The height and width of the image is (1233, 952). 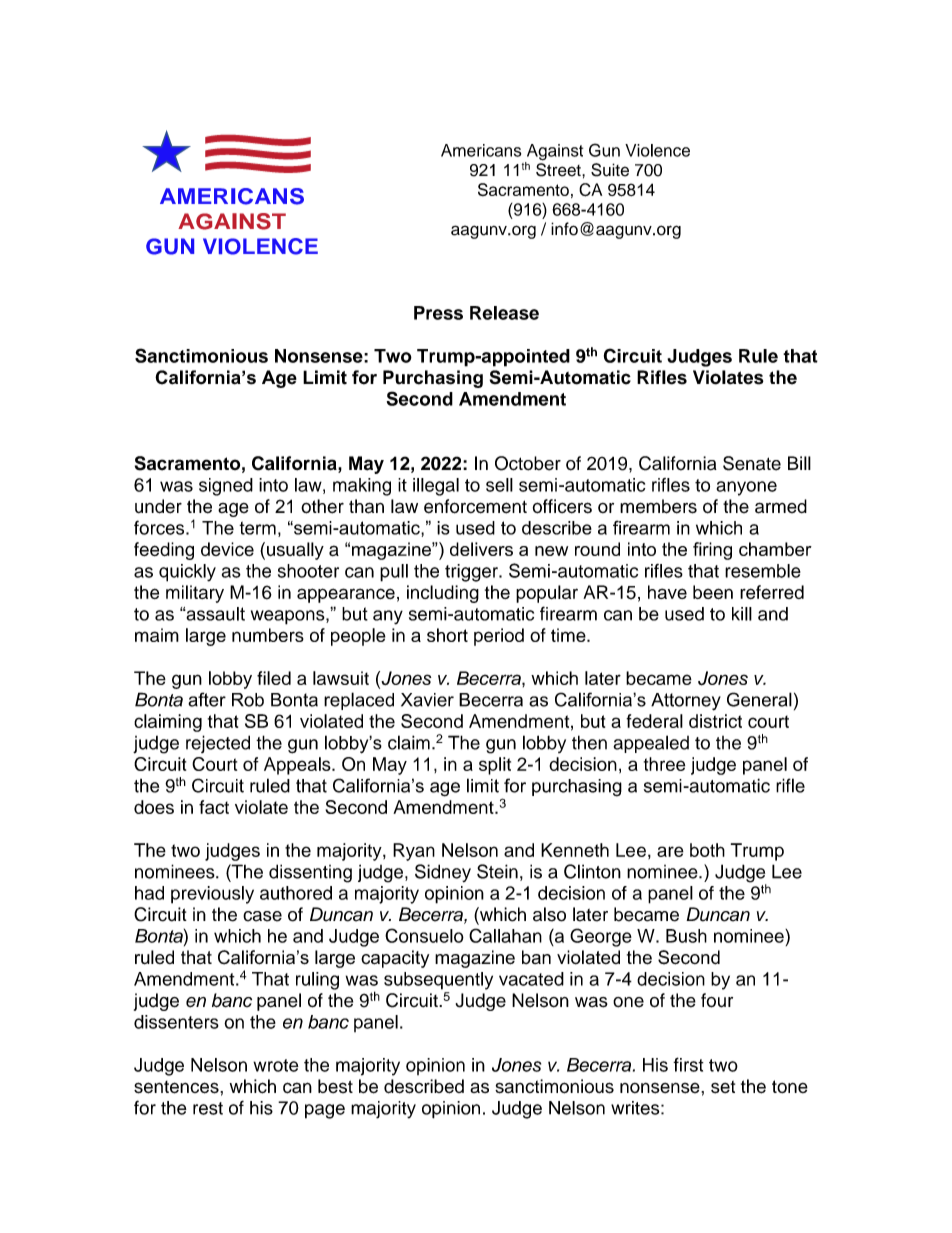 I want to click on set, so click(x=723, y=1087).
